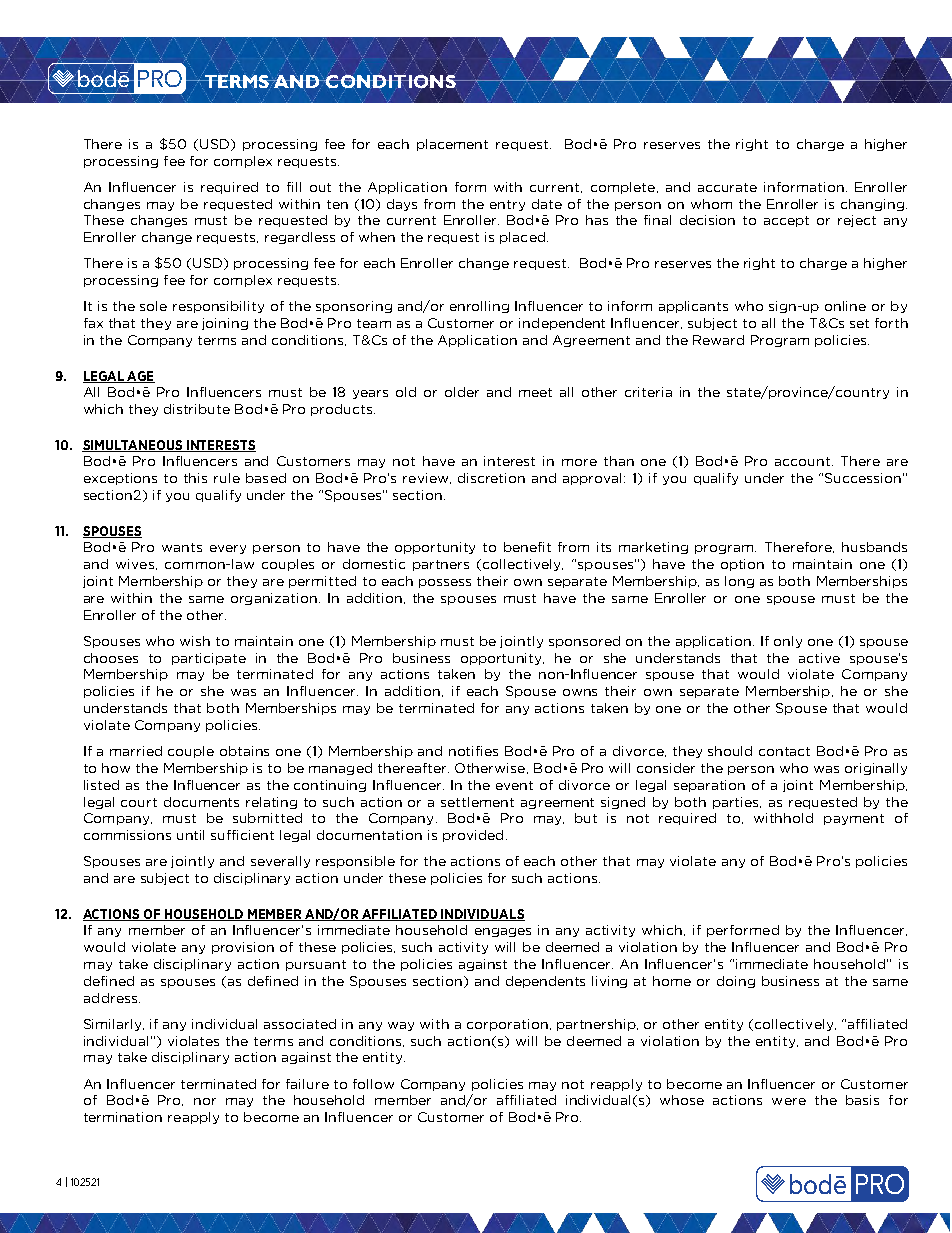 The image size is (952, 1233). What do you see at coordinates (205, 1101) in the image?
I see `nor` at bounding box center [205, 1101].
